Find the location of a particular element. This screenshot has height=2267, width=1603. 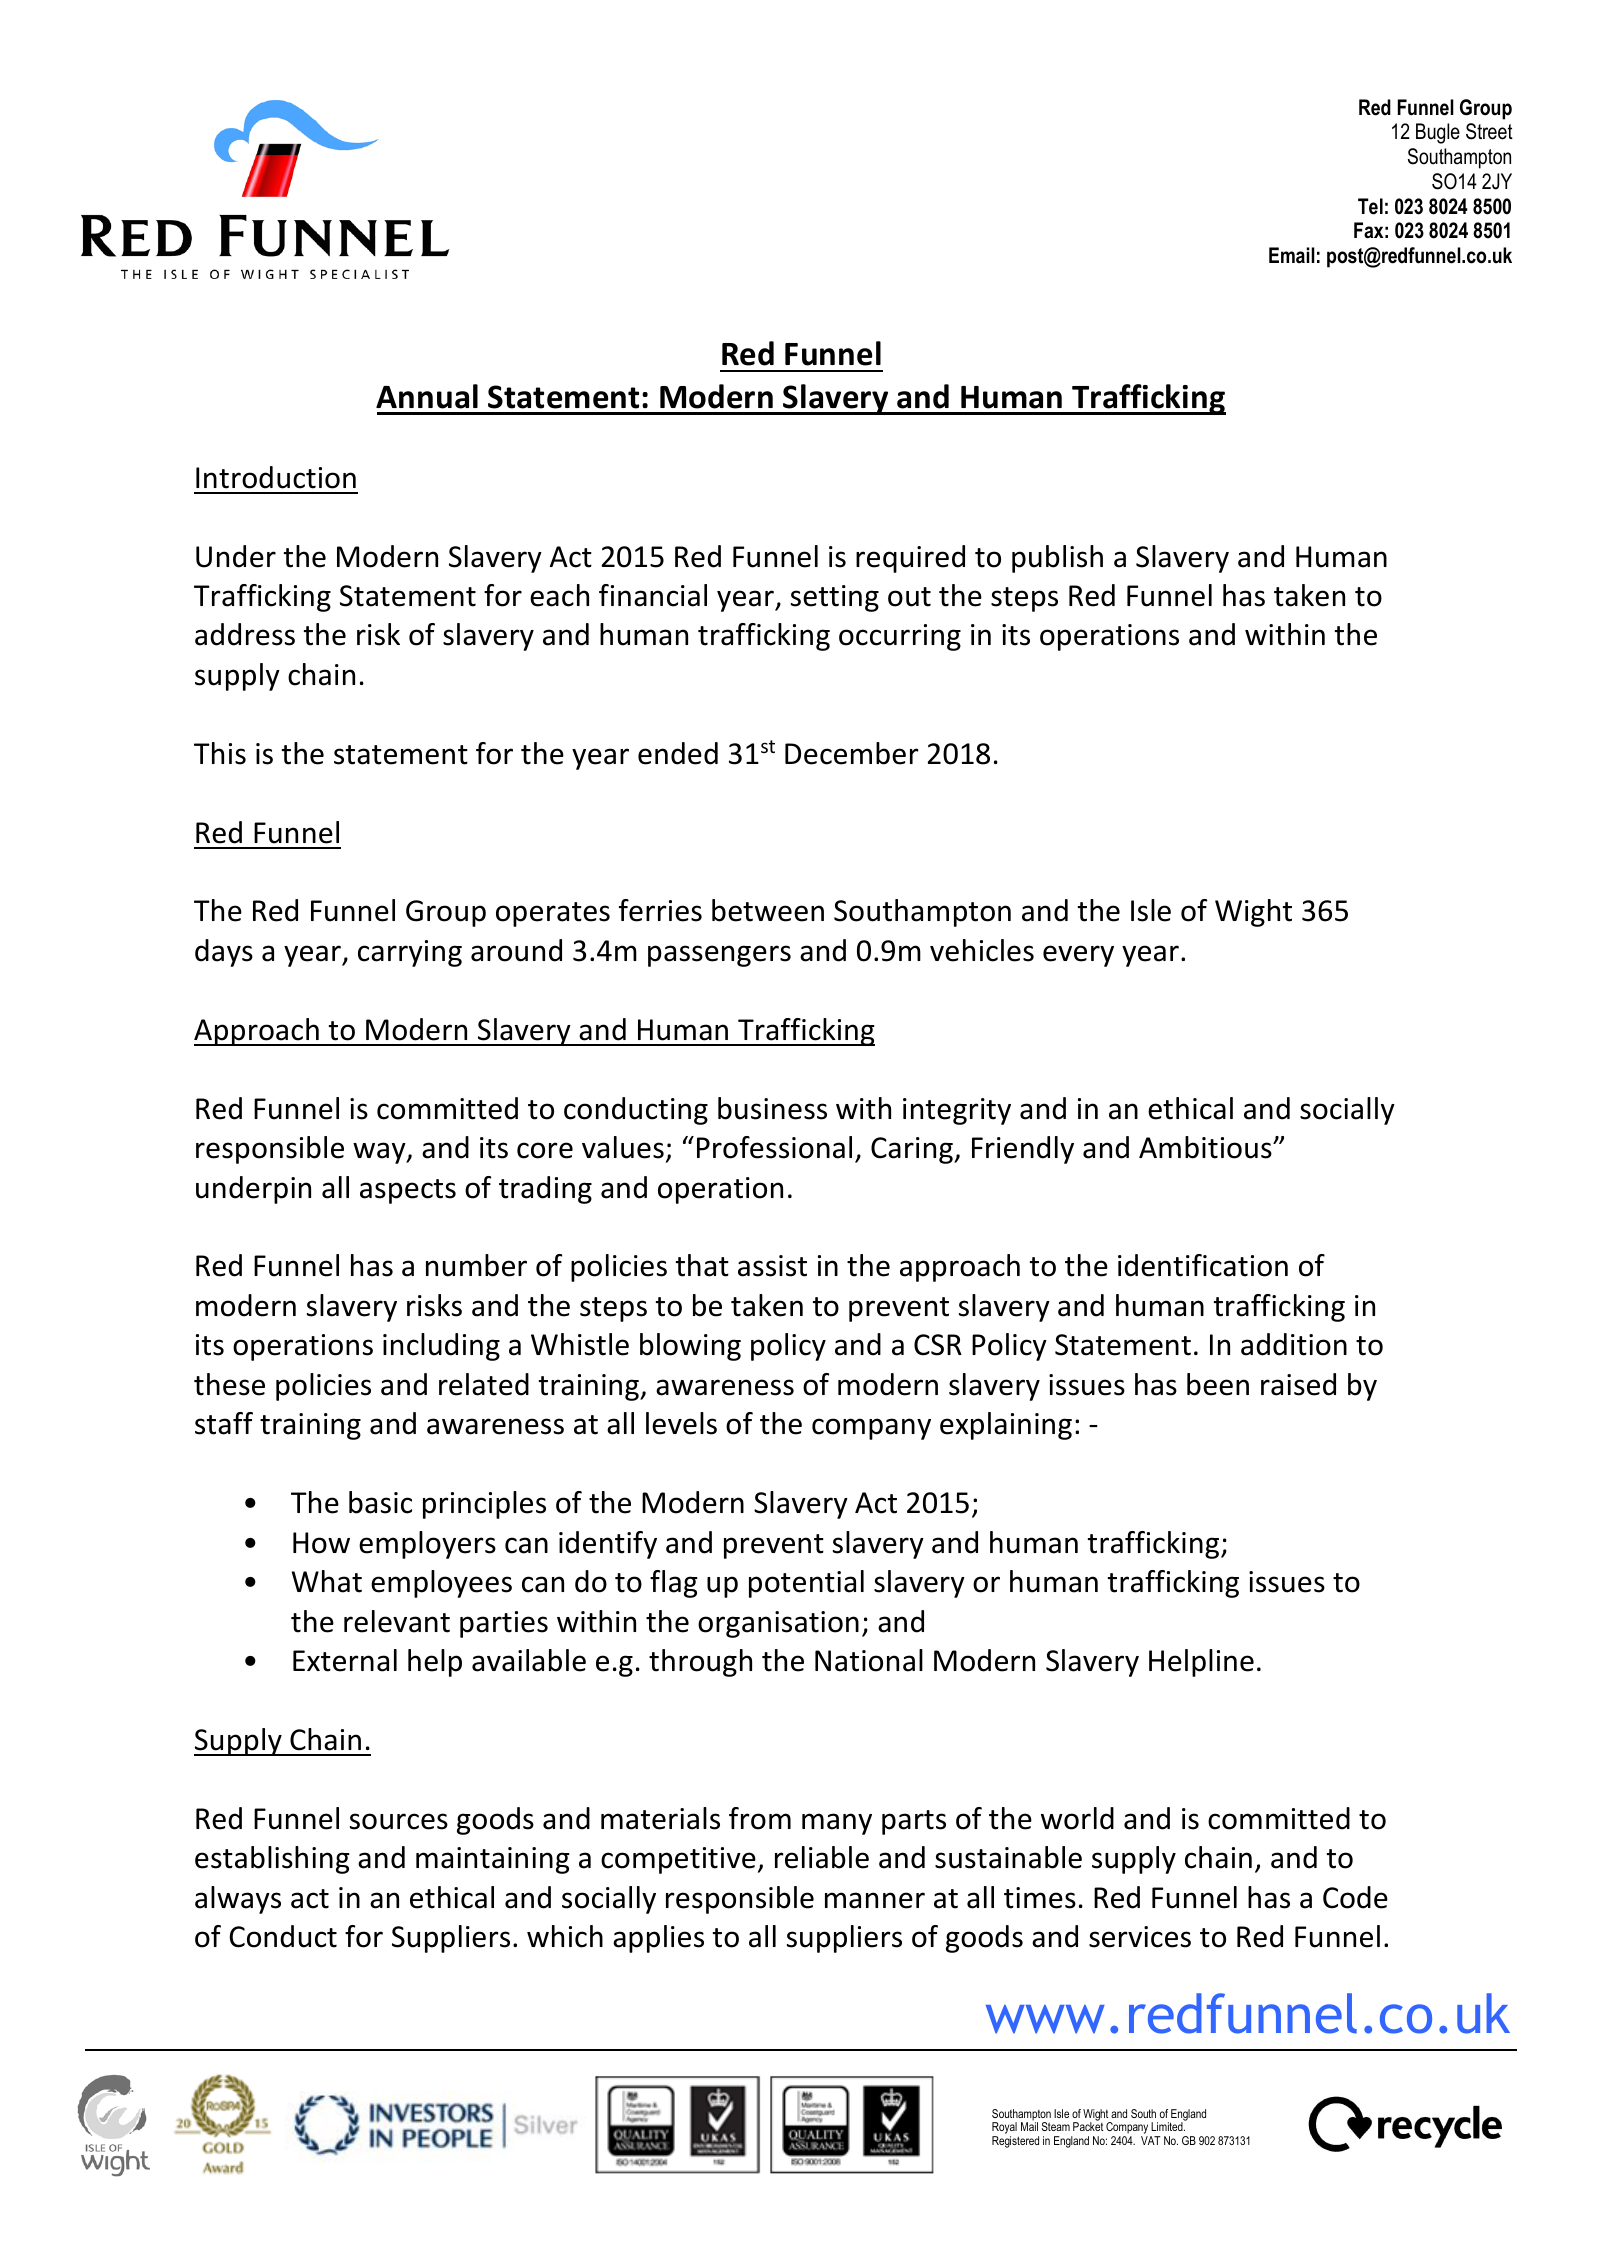

Tel is located at coordinates (1370, 206).
